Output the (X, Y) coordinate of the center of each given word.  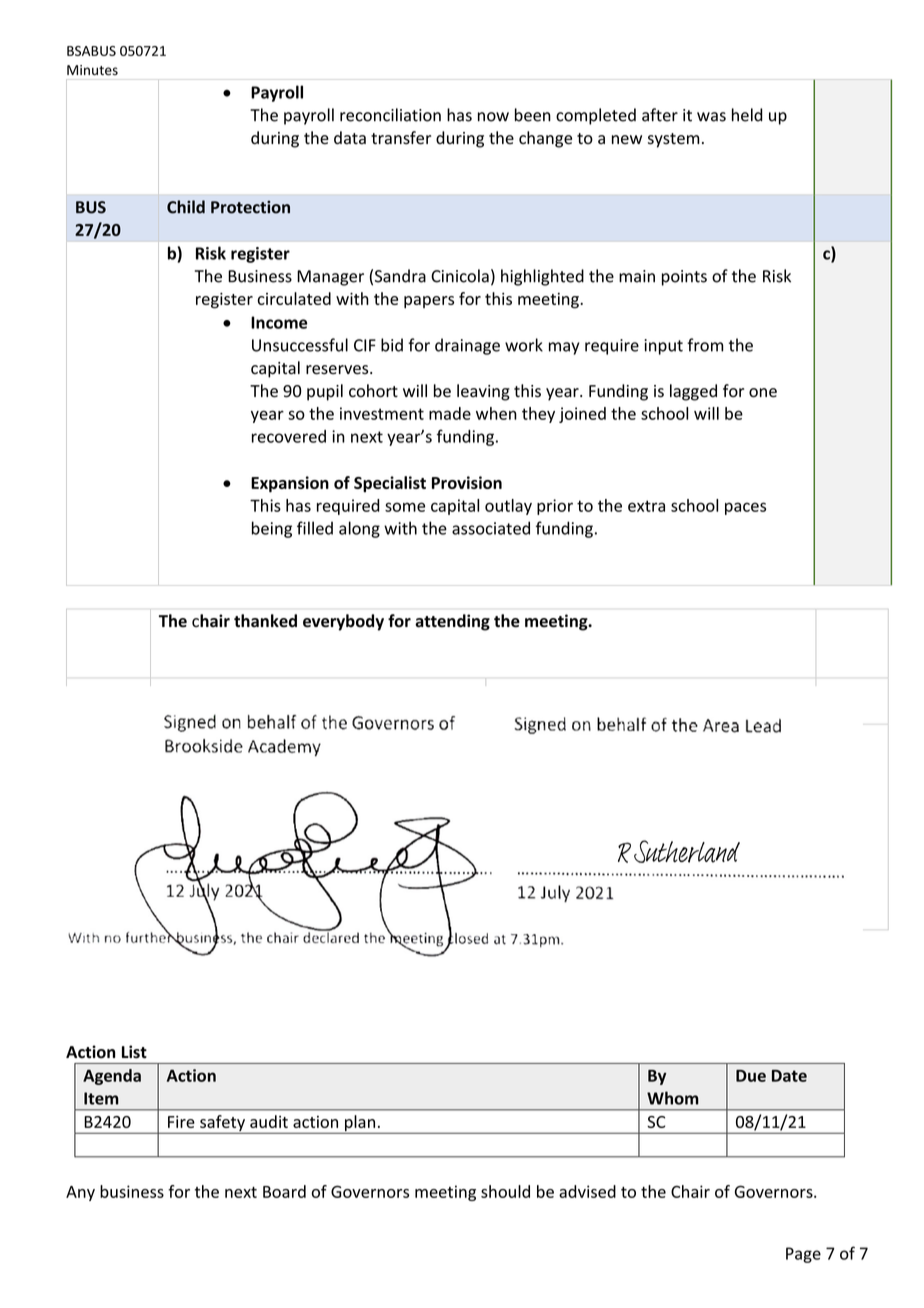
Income (279, 322)
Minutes (92, 70)
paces (745, 508)
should (505, 1191)
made (450, 413)
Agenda (112, 1077)
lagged (693, 392)
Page (803, 1255)
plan (360, 1124)
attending (452, 622)
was (711, 117)
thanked (265, 621)
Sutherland (687, 851)
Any (80, 1193)
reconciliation (390, 115)
